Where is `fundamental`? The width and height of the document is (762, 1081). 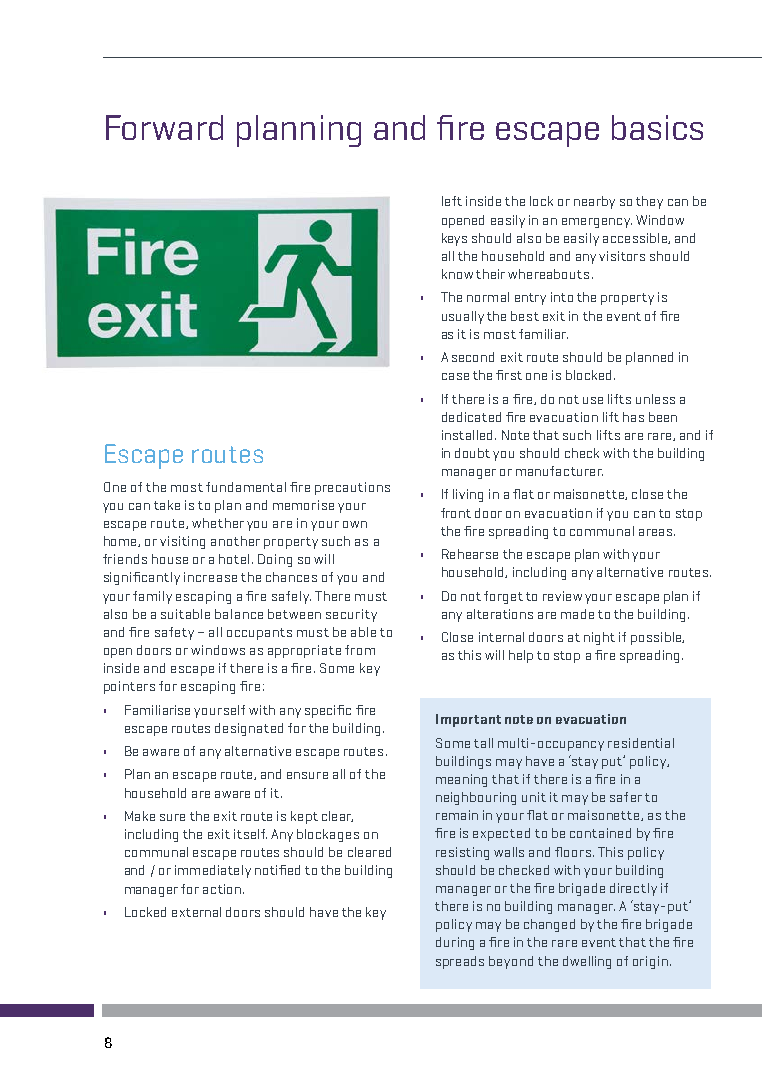 fundamental is located at coordinates (246, 487).
